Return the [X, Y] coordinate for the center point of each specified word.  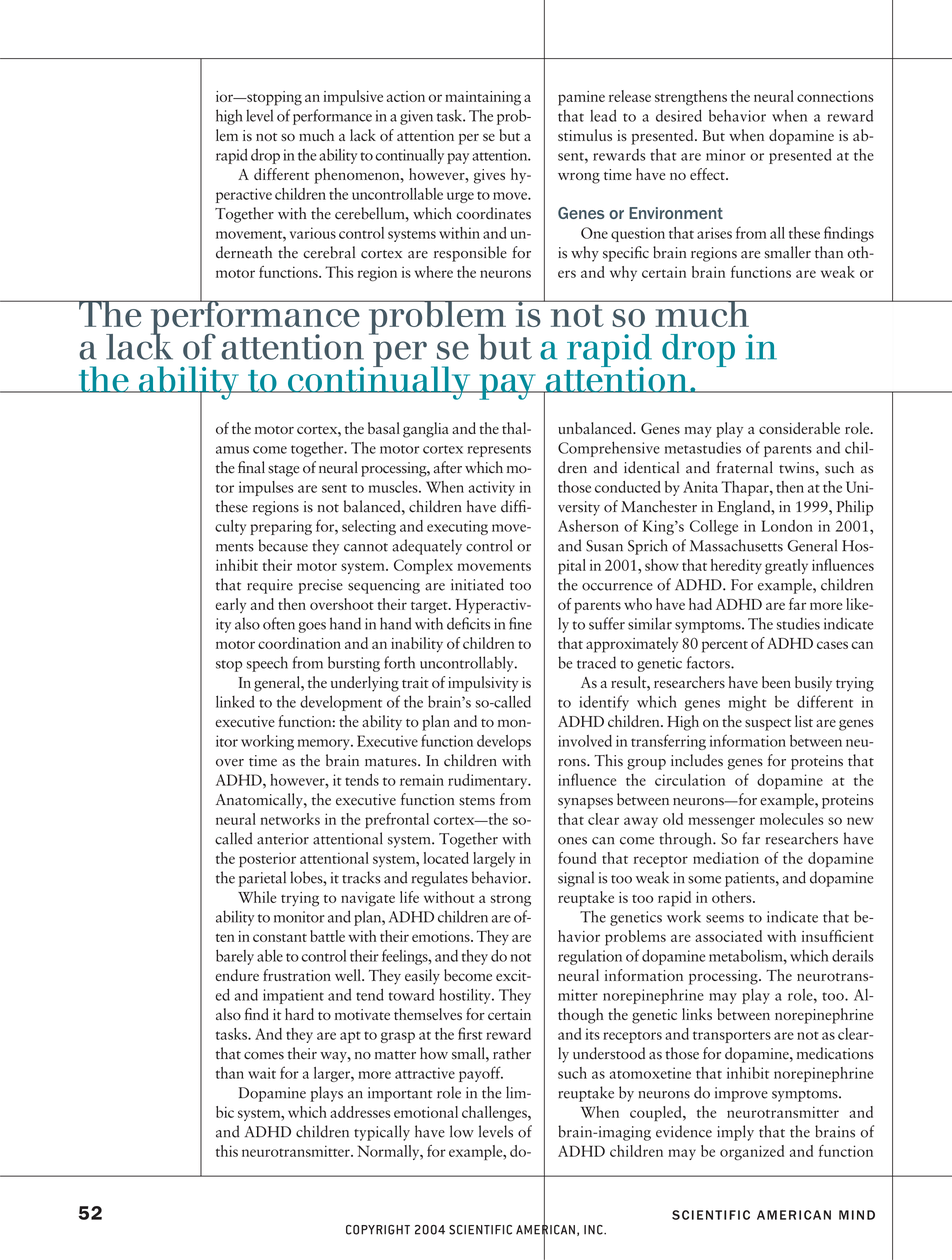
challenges [495, 1114]
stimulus [585, 135]
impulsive [353, 98]
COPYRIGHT [378, 1230]
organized [752, 1152]
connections [835, 96]
